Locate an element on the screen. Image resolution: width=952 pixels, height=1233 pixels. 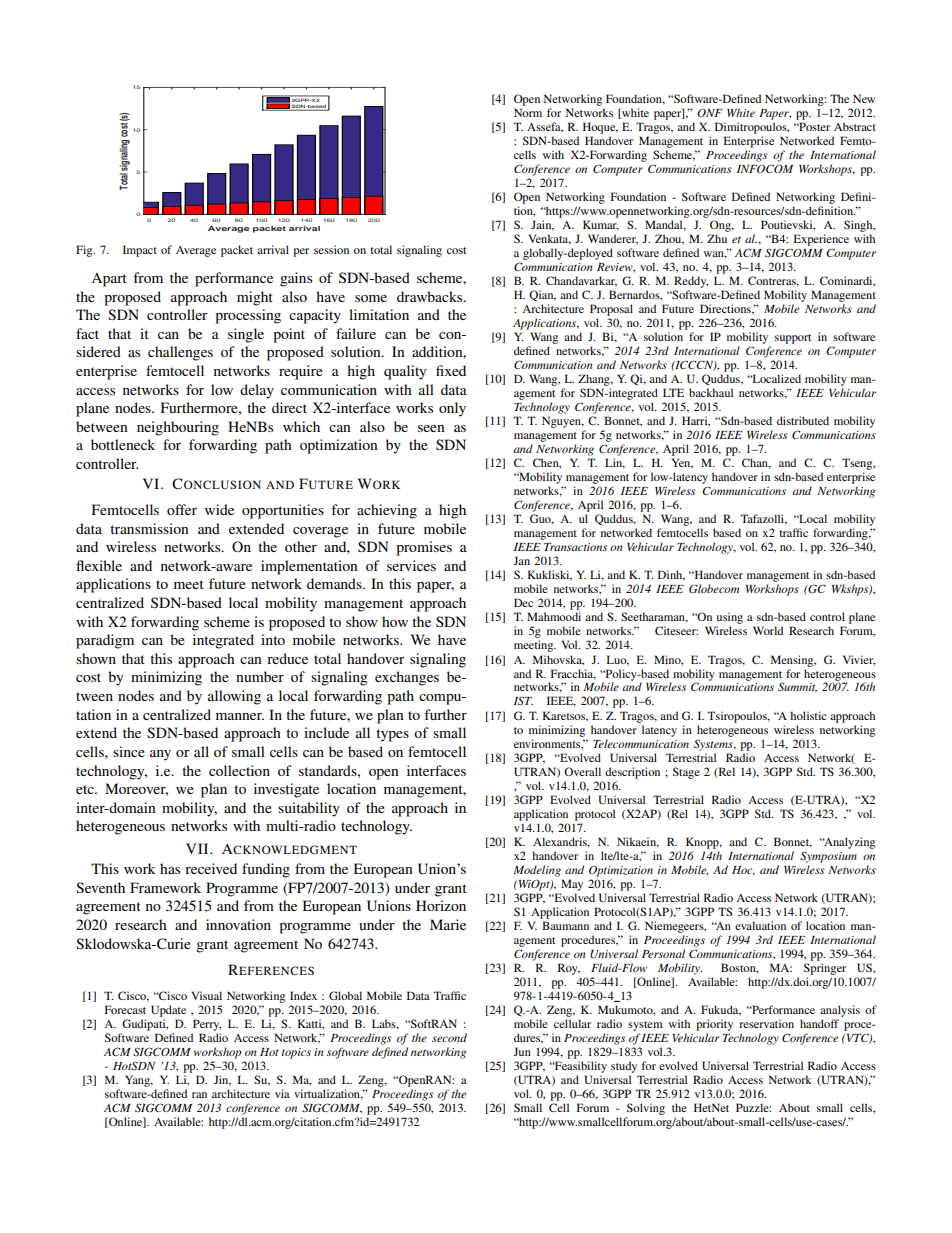
Impact is located at coordinates (140, 251).
